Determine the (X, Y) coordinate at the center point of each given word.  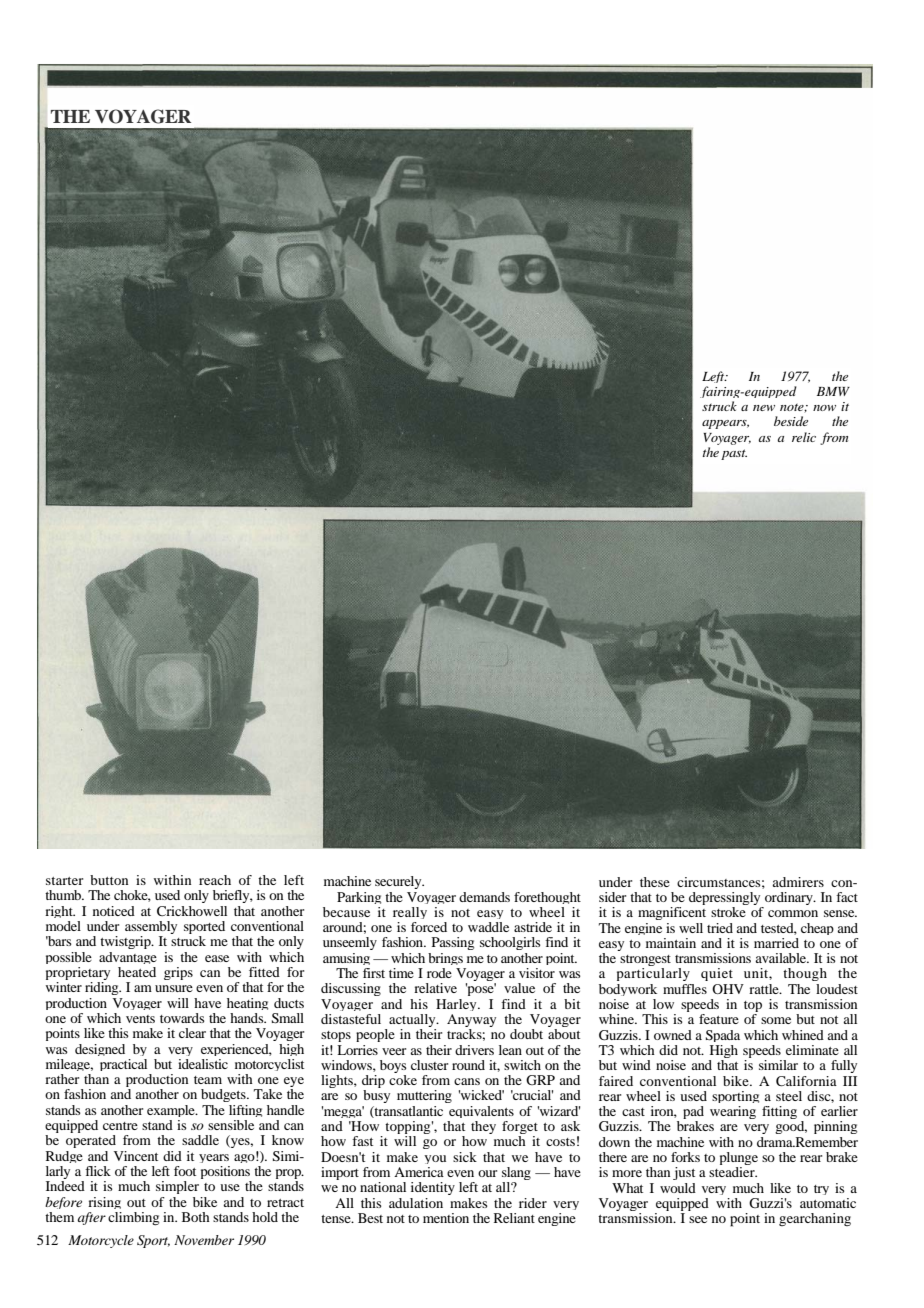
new (764, 408)
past (734, 454)
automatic (828, 1203)
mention (446, 1218)
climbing (133, 1218)
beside (791, 421)
